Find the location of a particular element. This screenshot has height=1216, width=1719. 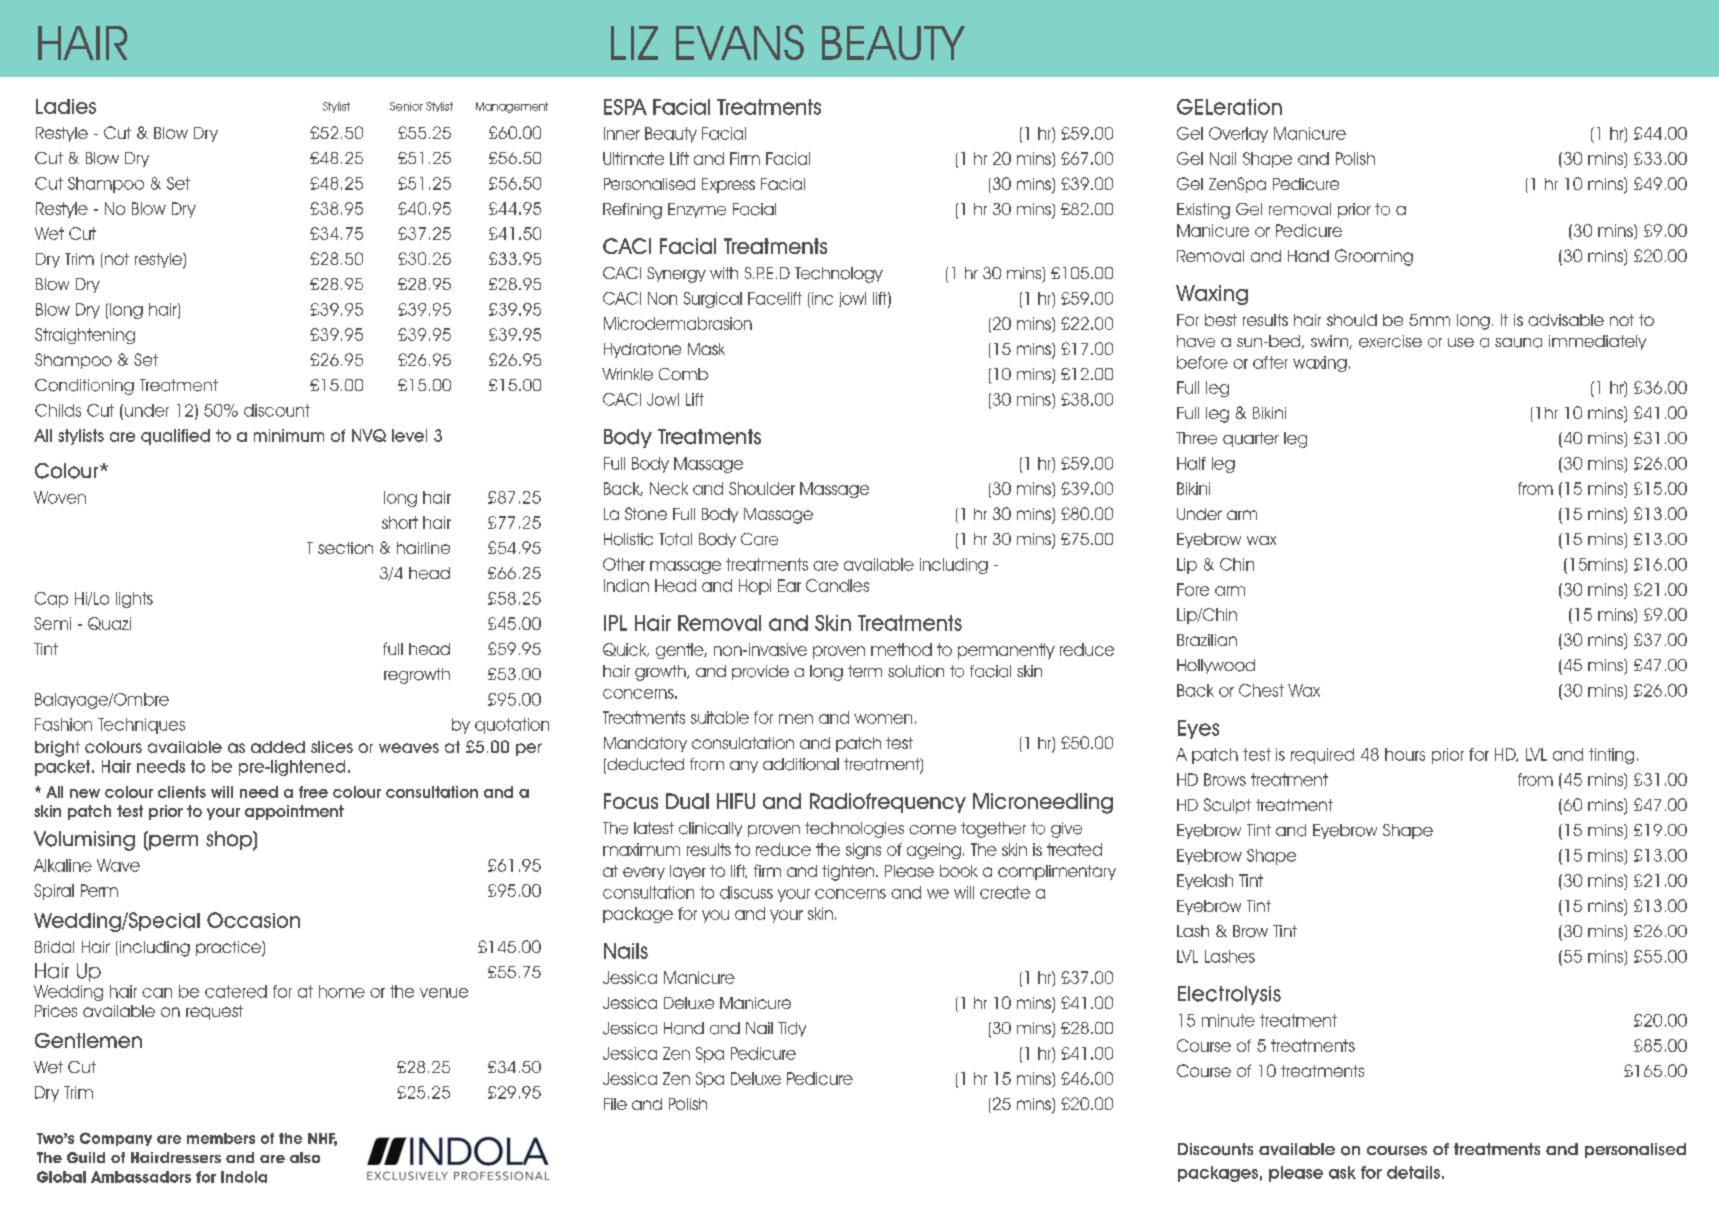

minimum is located at coordinates (289, 435).
